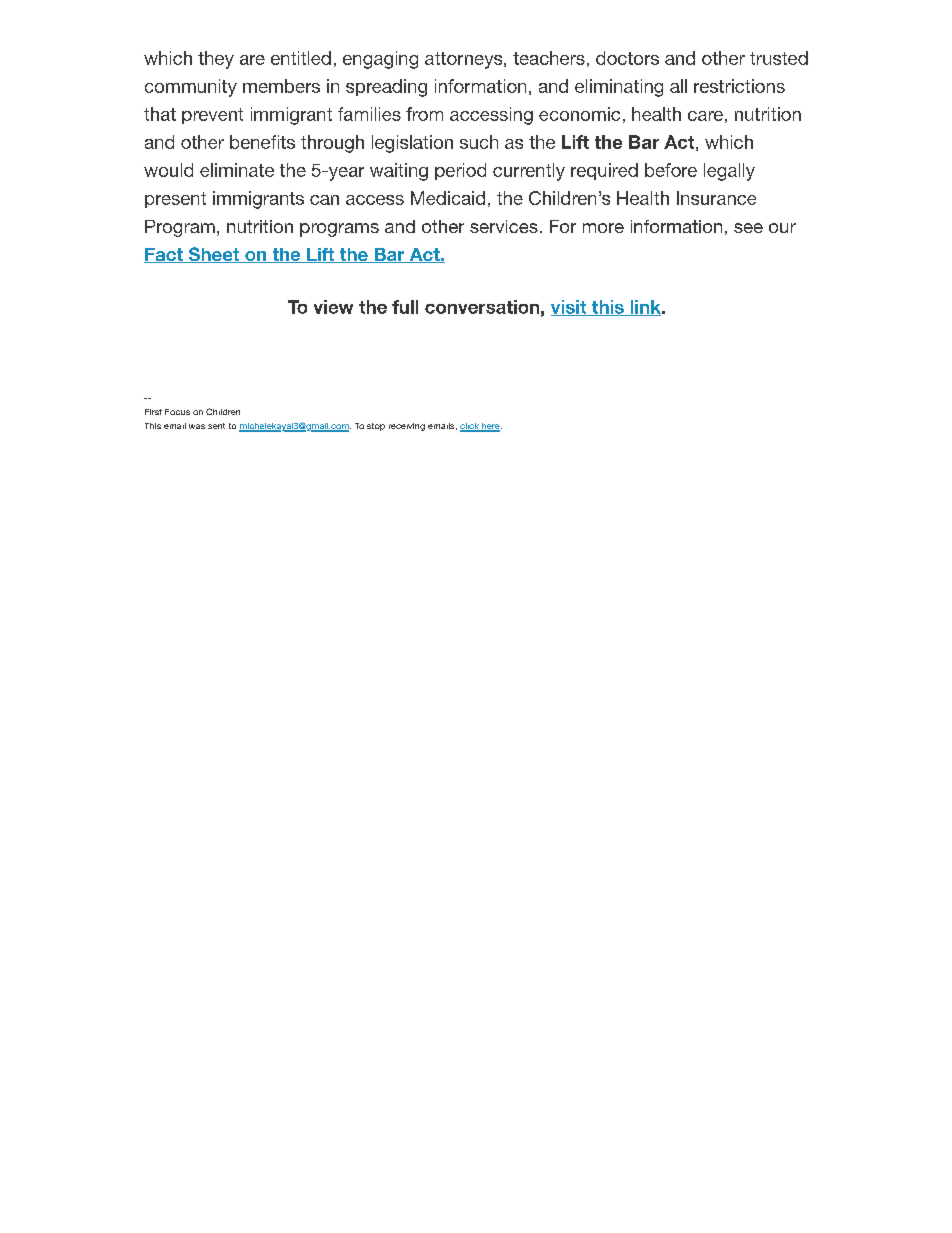 The image size is (952, 1233). I want to click on was, so click(197, 426).
